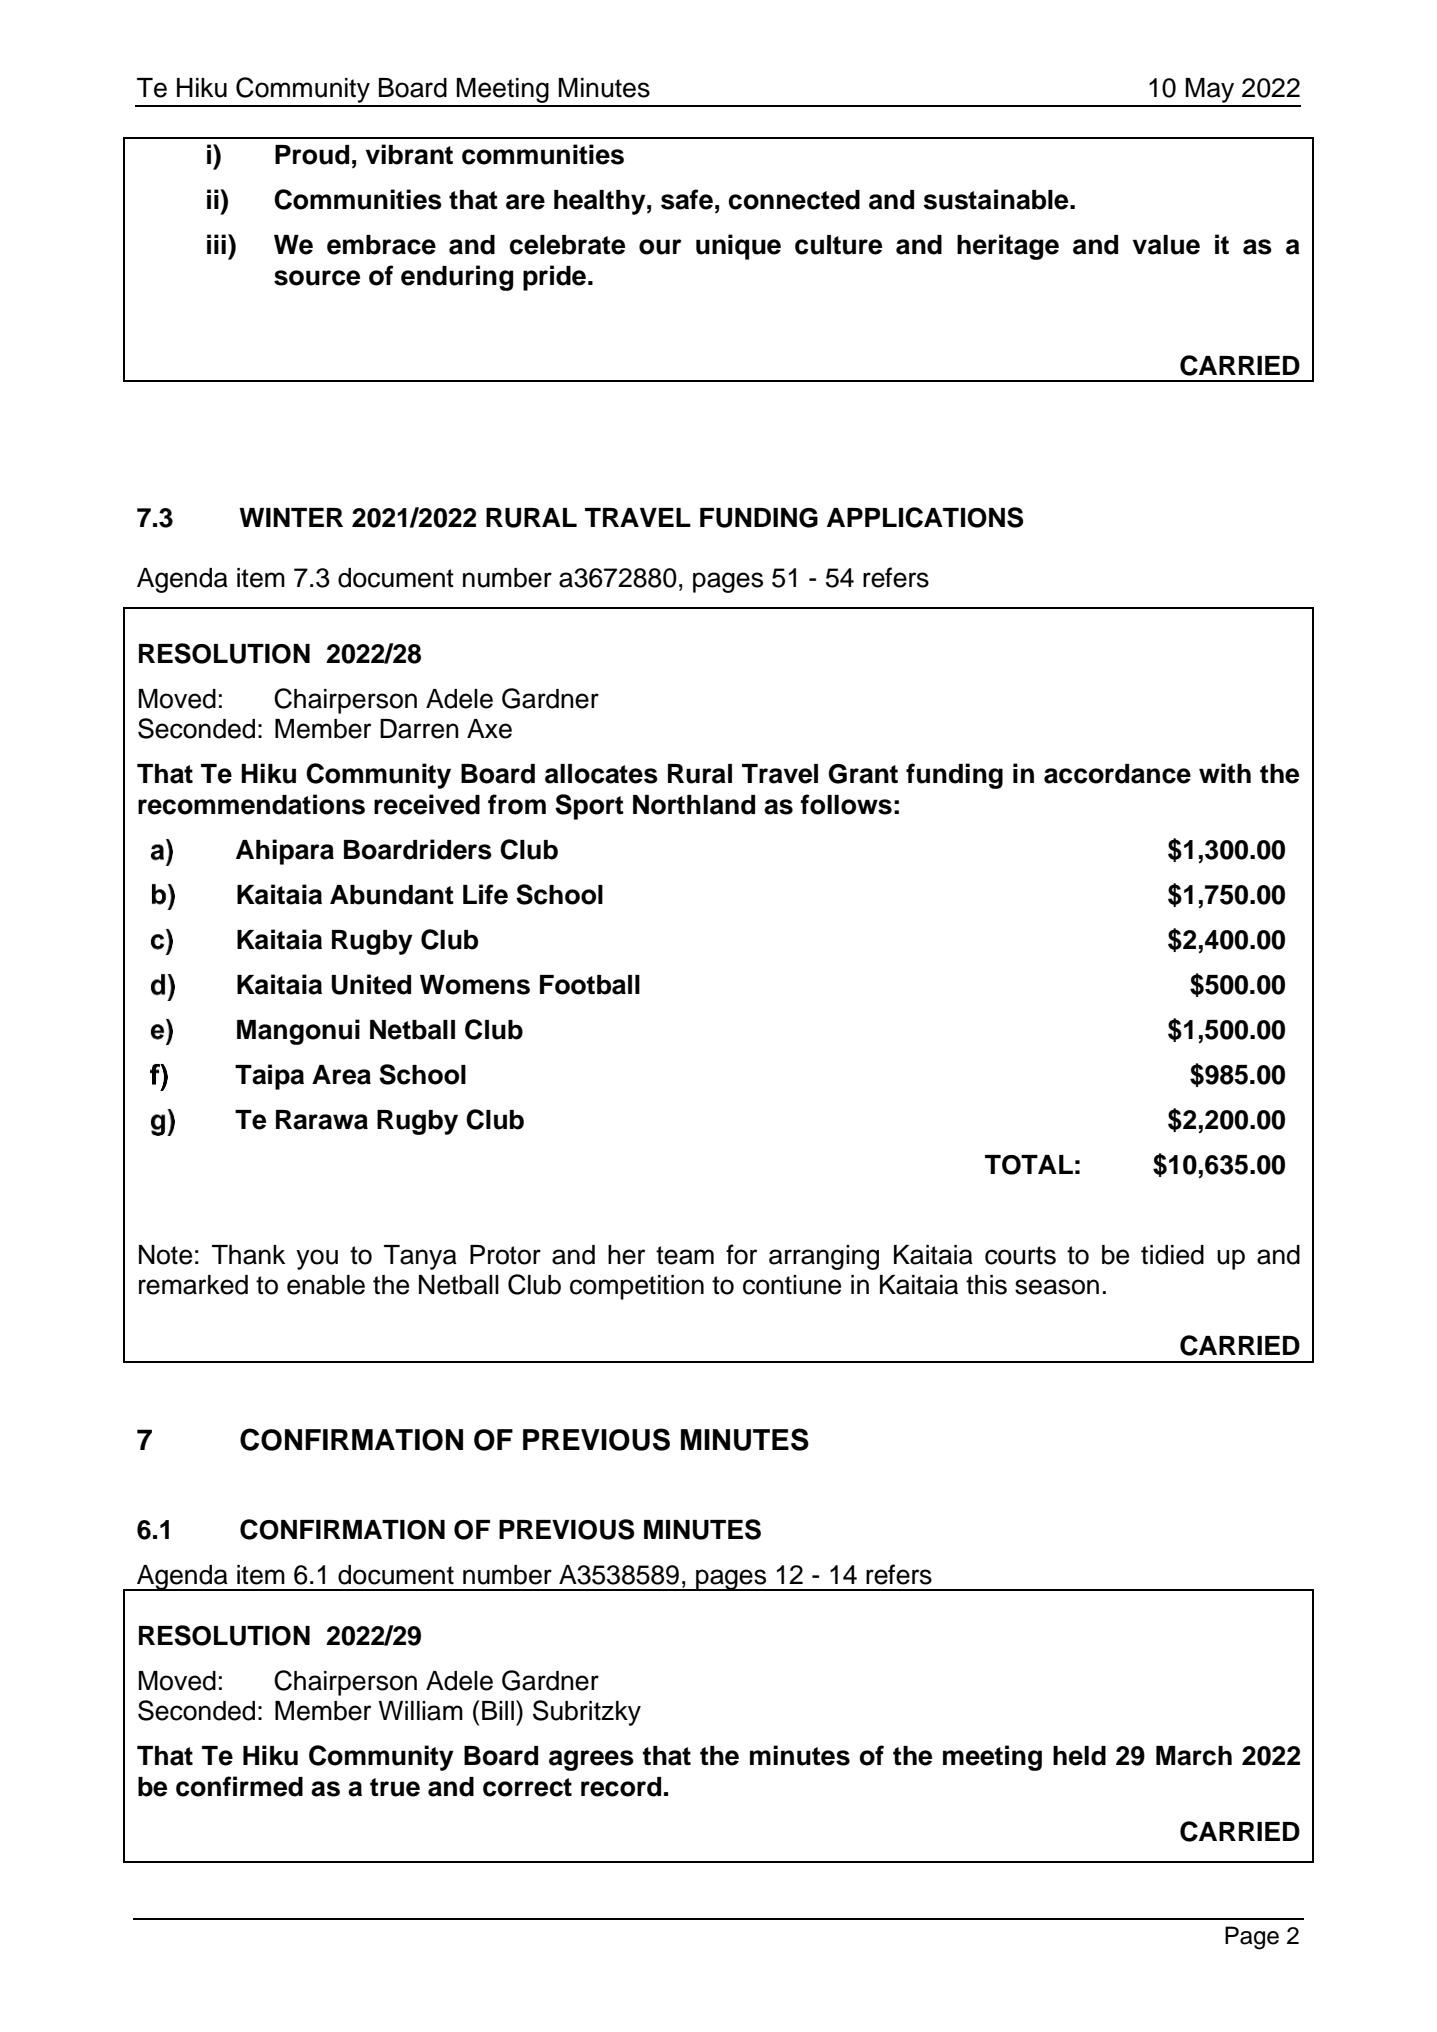 The height and width of the screenshot is (2032, 1437). Describe the element at coordinates (251, 804) in the screenshot. I see `recommendations` at that location.
